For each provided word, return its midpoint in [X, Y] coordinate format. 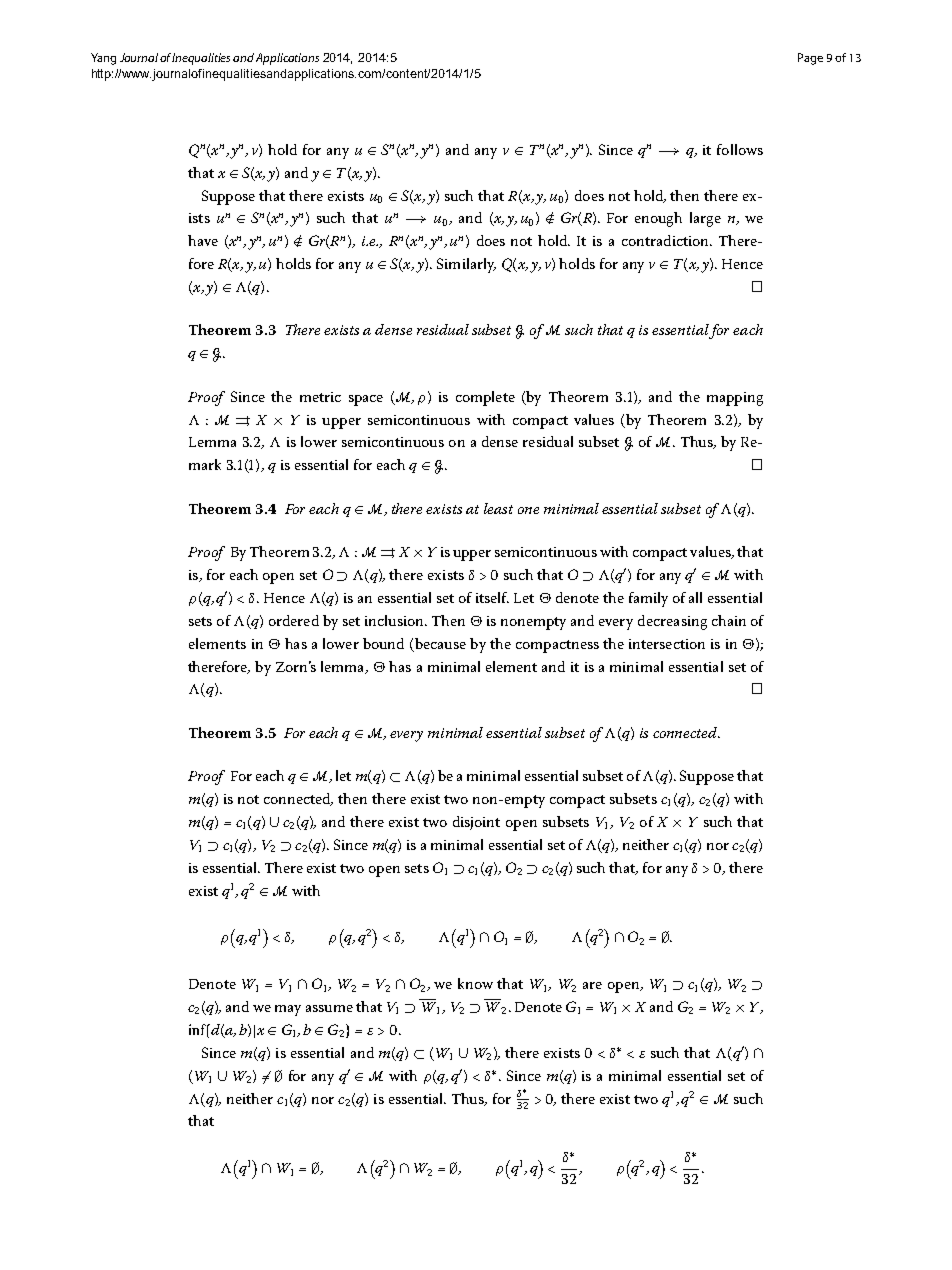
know [475, 983]
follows [740, 149]
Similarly [466, 265]
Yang [103, 59]
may [288, 1010]
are [592, 985]
